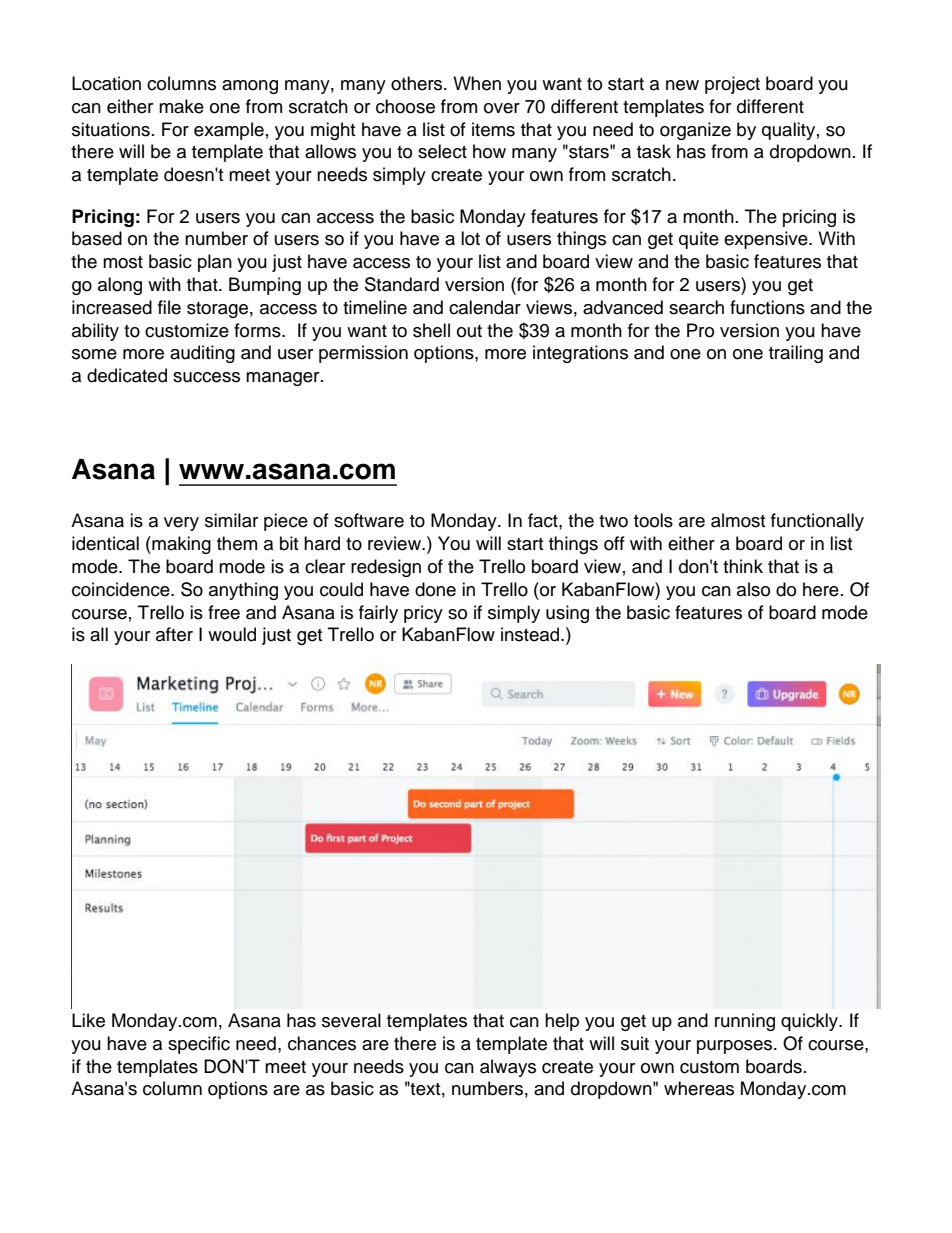 This document has width=952, height=1233. I want to click on purposes, so click(736, 1047).
